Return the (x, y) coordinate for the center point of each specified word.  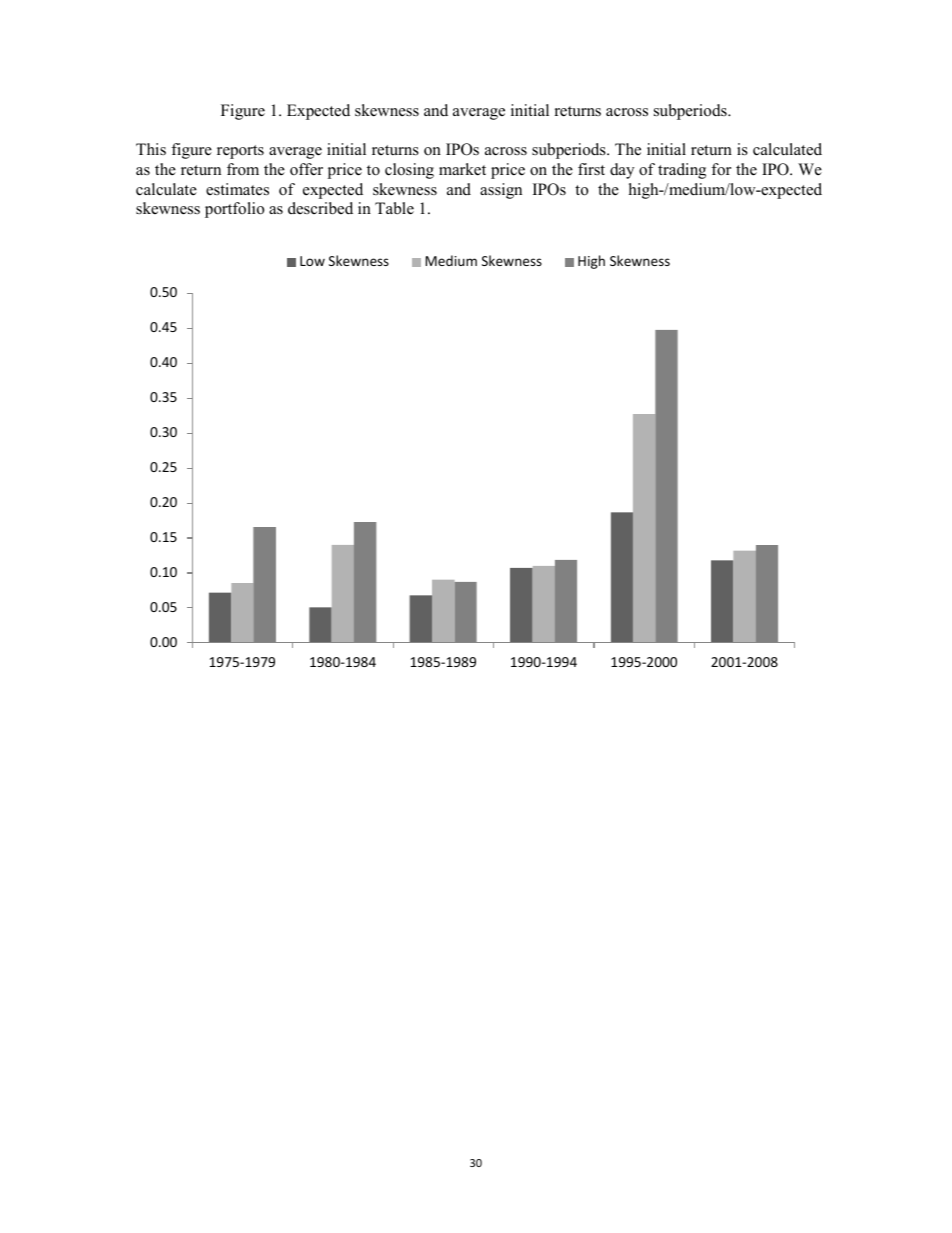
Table (394, 208)
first (591, 169)
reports (240, 152)
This (151, 149)
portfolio (234, 210)
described (320, 208)
